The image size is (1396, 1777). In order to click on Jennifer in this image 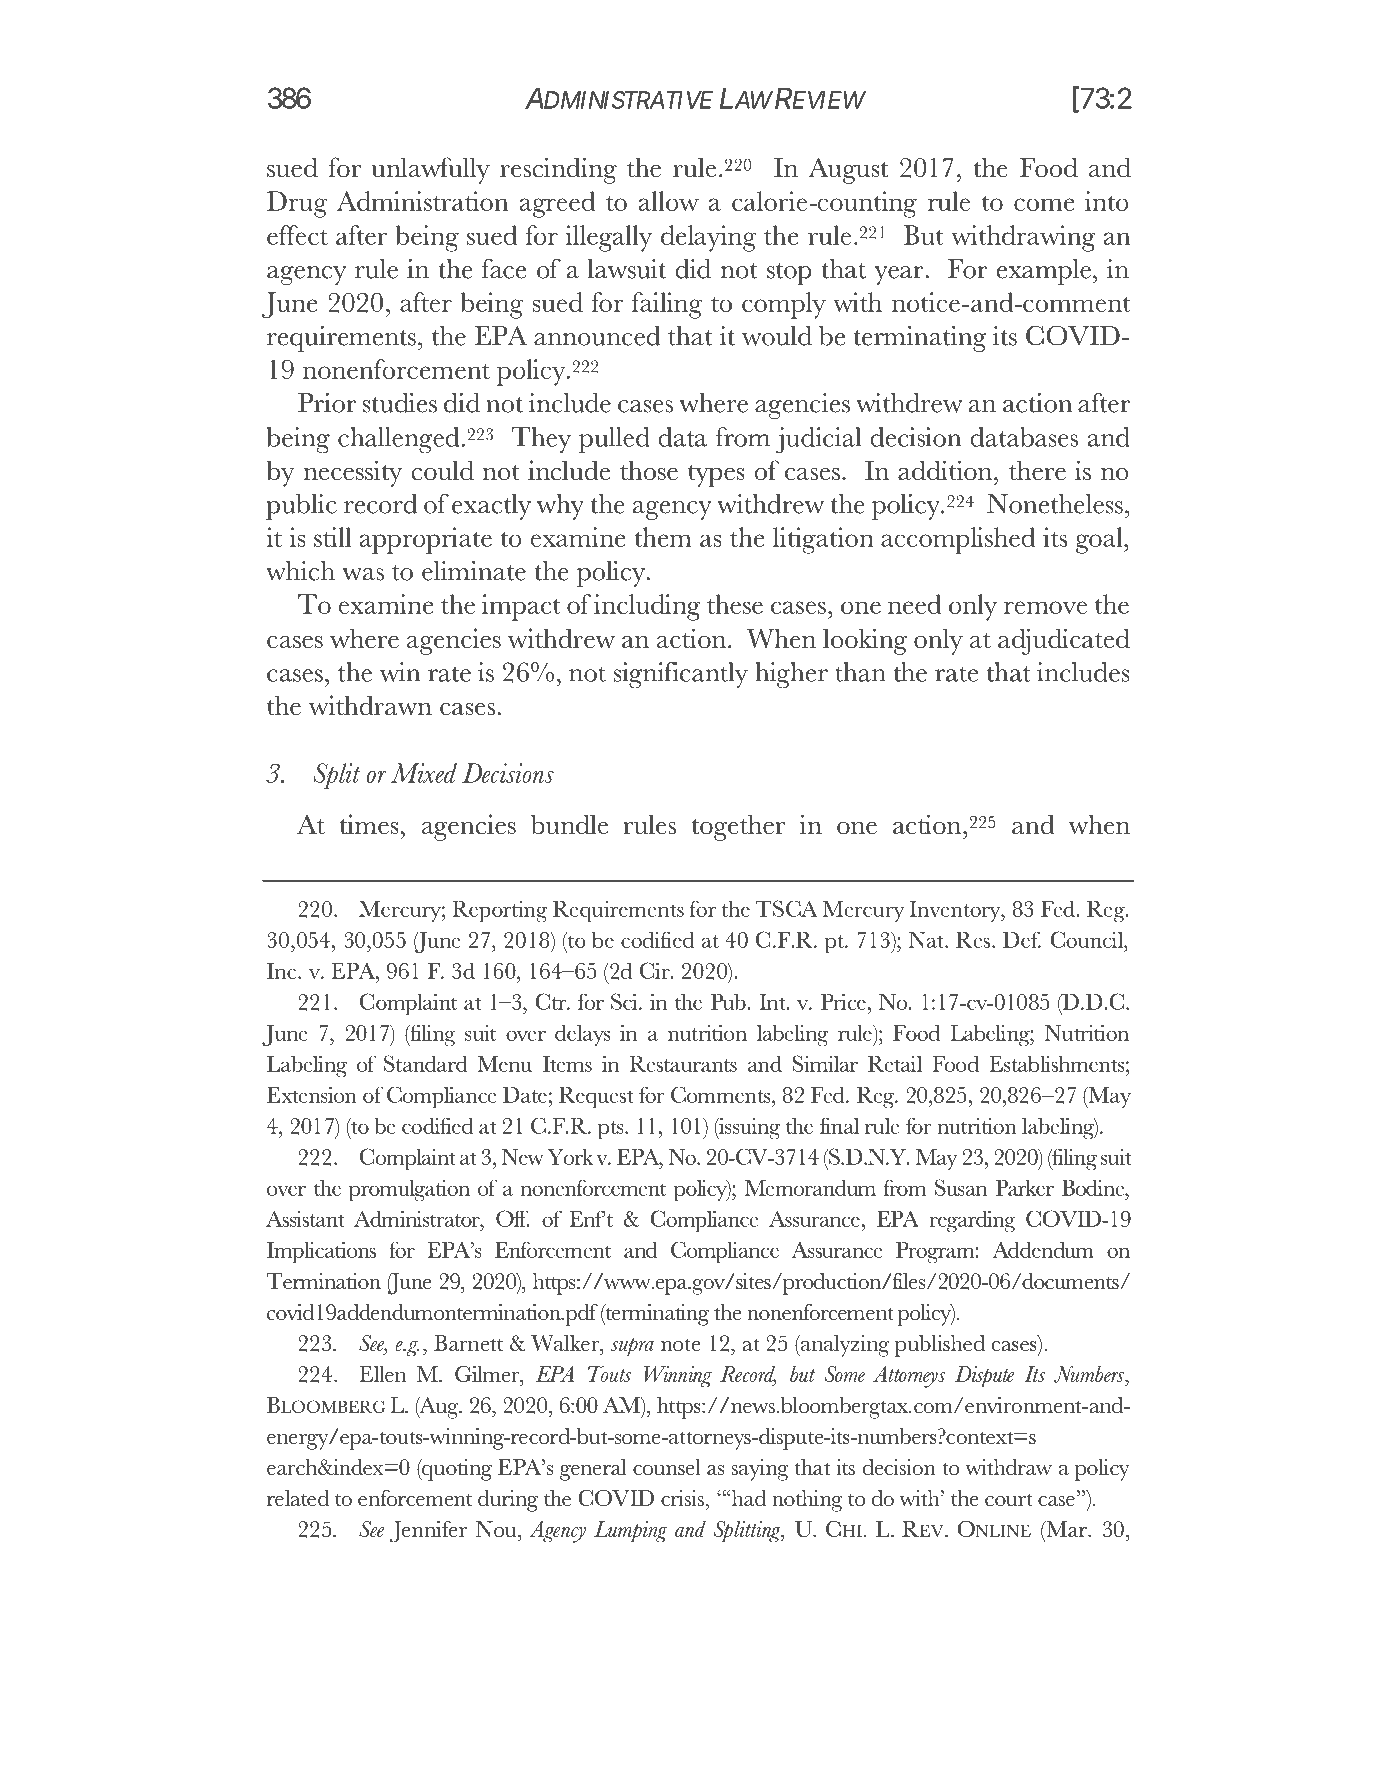, I will do `click(428, 1532)`.
